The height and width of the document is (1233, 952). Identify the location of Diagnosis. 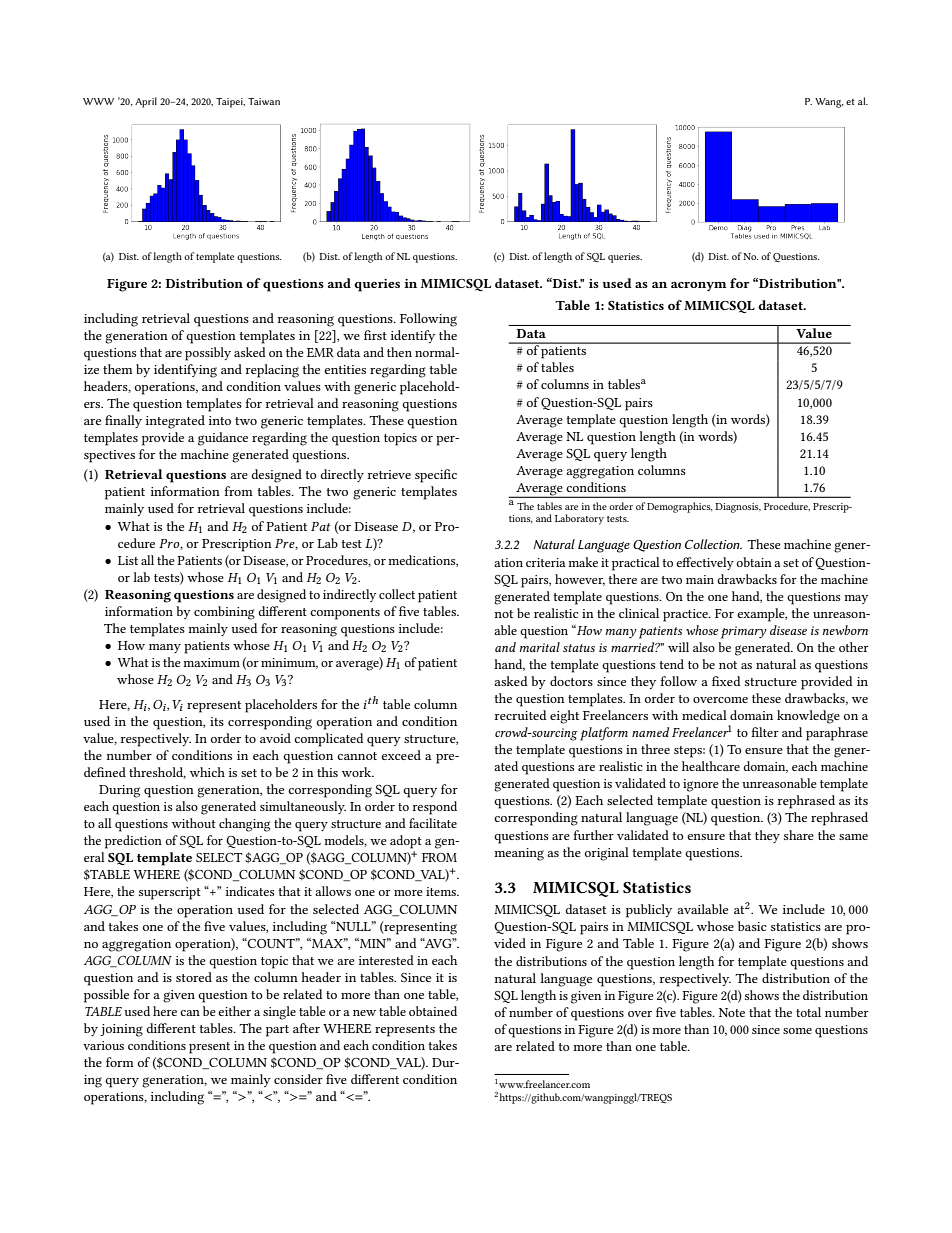
(738, 508).
